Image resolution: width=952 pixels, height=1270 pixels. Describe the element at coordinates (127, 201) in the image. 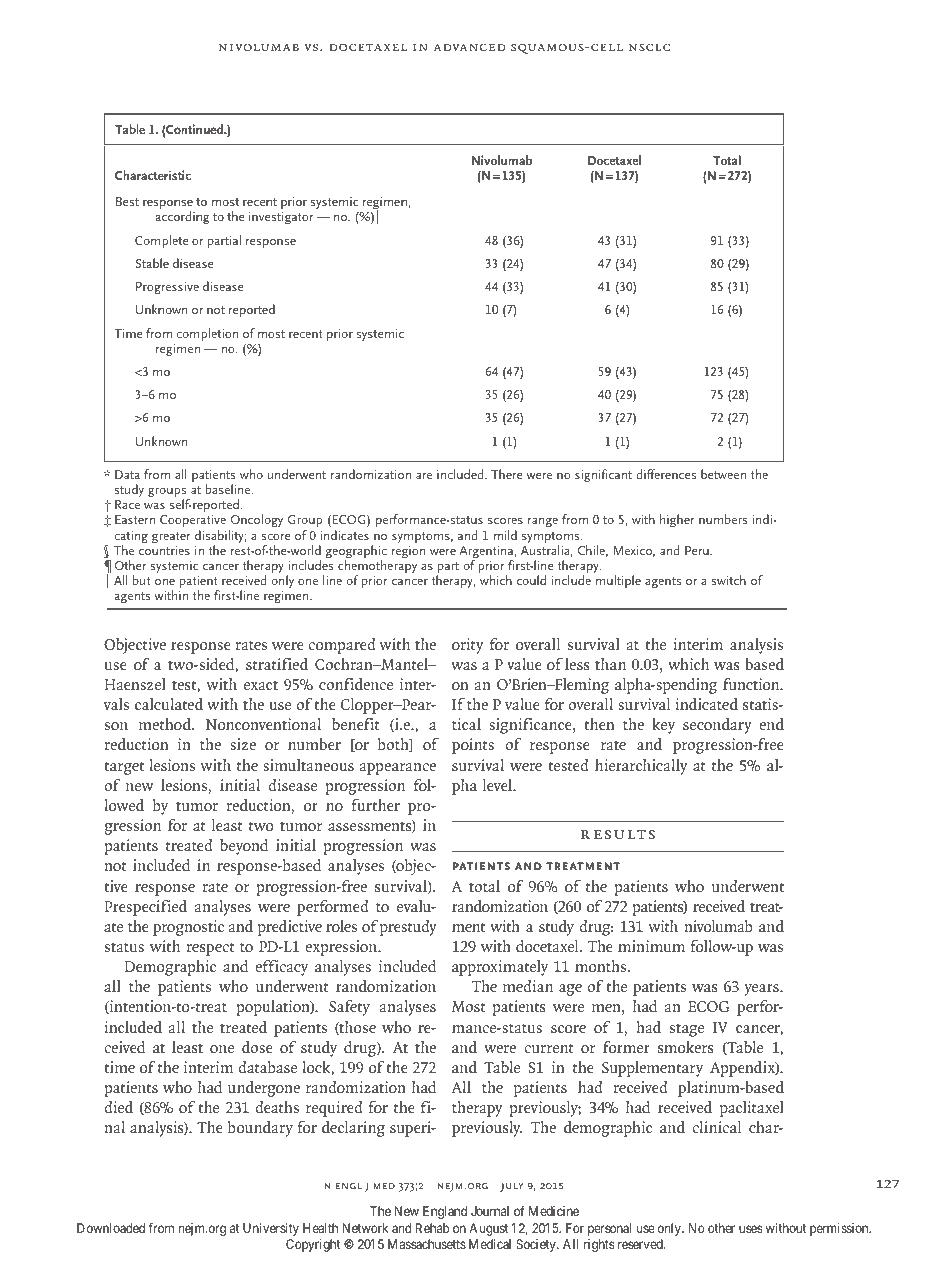

I see `Best` at that location.
